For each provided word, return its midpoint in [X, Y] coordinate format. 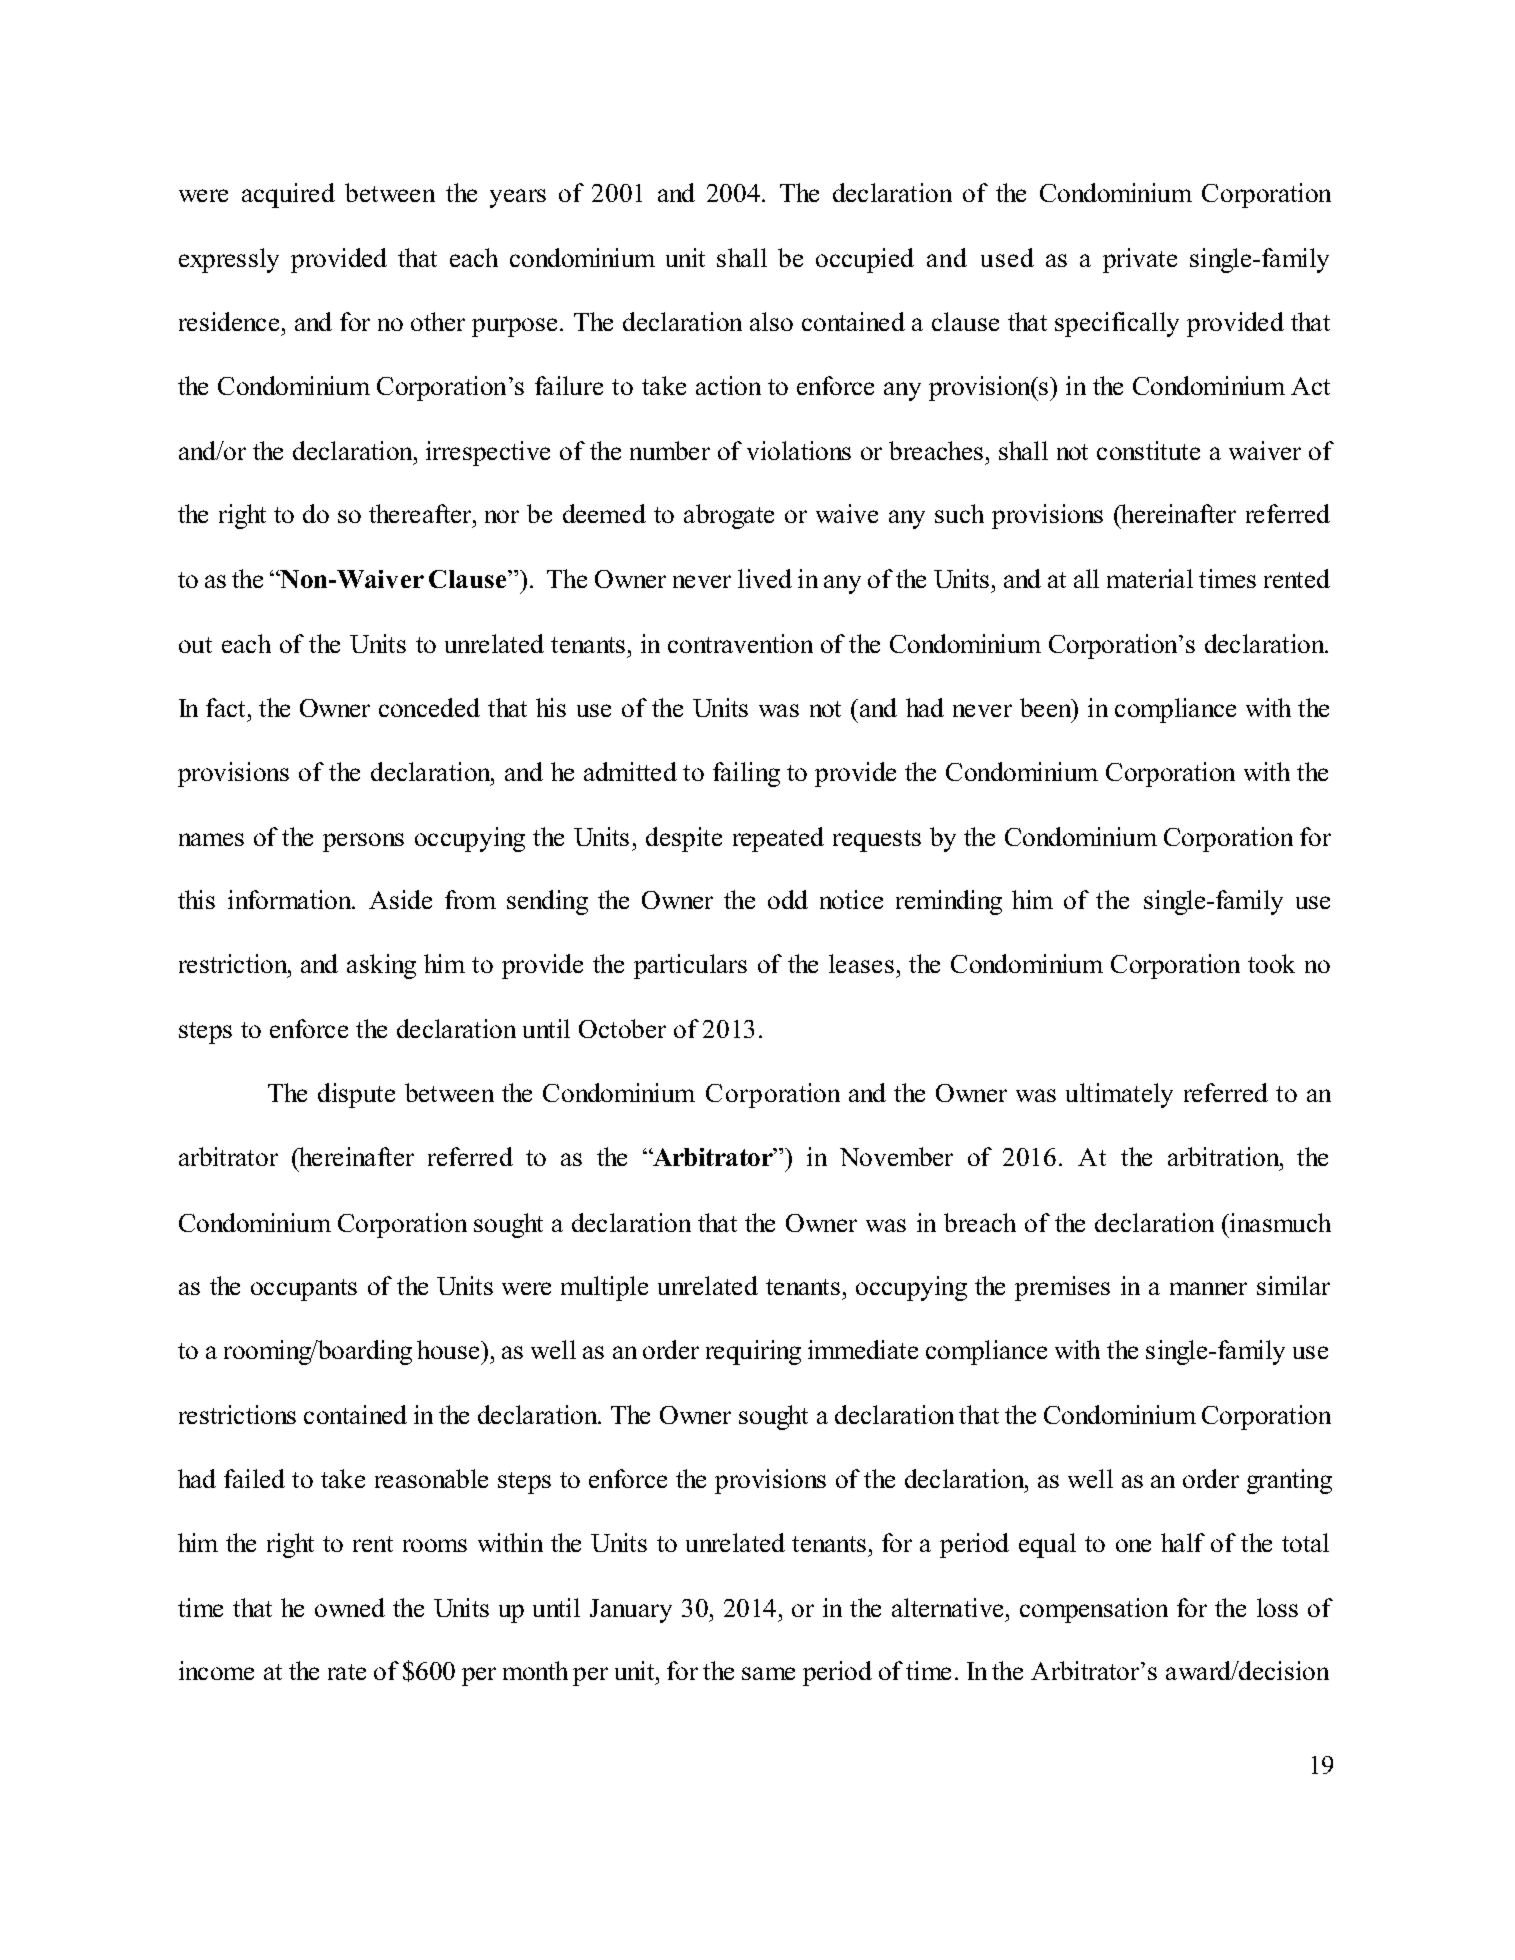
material [1150, 578]
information [291, 899]
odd [788, 899]
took [1271, 963]
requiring [753, 1352]
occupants [304, 1290]
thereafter [422, 513]
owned [350, 1607]
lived [765, 578]
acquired [288, 195]
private [1140, 260]
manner [1208, 1288]
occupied [865, 260]
